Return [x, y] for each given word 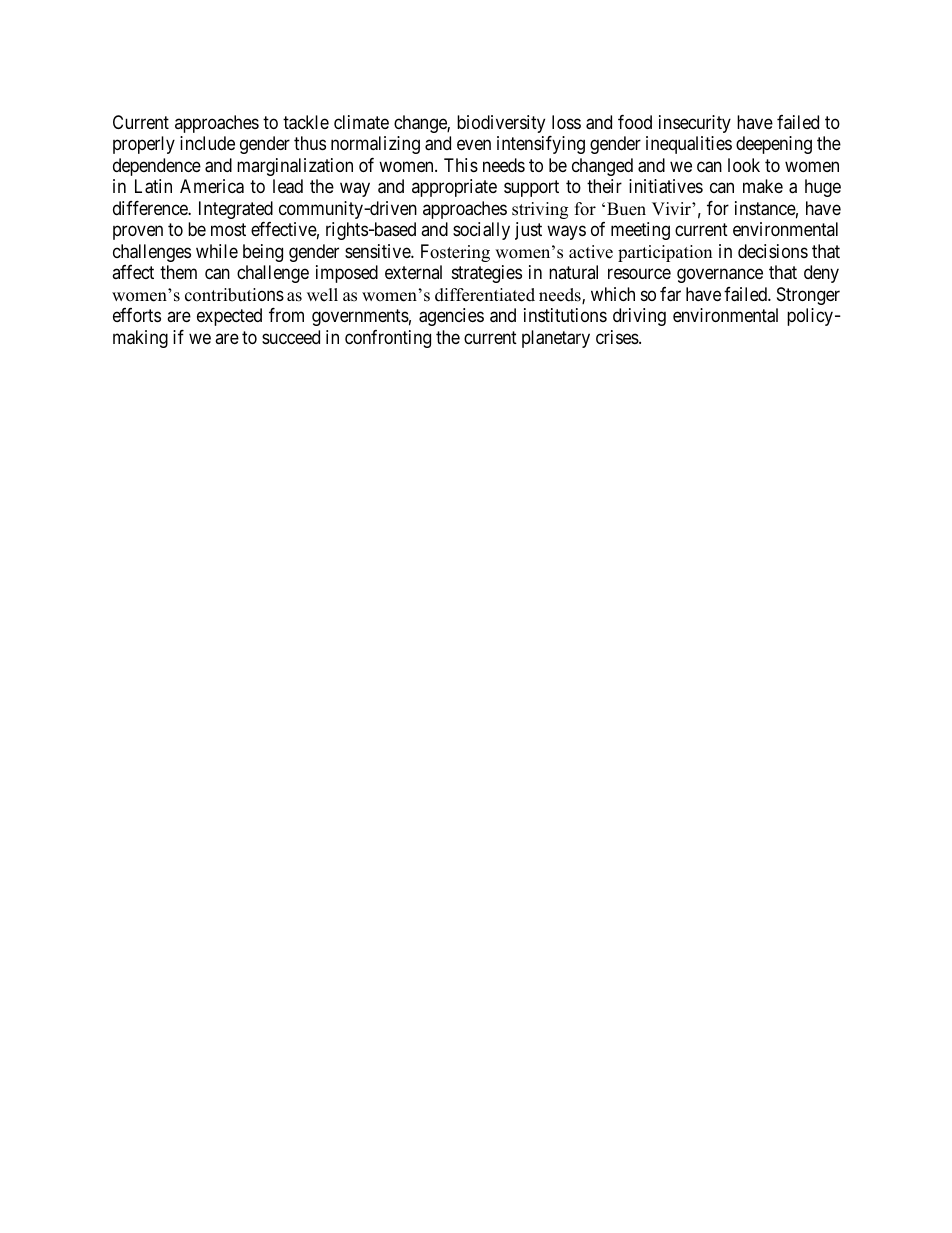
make [763, 186]
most [228, 230]
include [207, 143]
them [178, 272]
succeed [291, 337]
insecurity [695, 124]
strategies [487, 274]
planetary [556, 339]
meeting [640, 231]
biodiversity [501, 124]
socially [481, 231]
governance [720, 276]
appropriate [454, 188]
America [212, 186]
